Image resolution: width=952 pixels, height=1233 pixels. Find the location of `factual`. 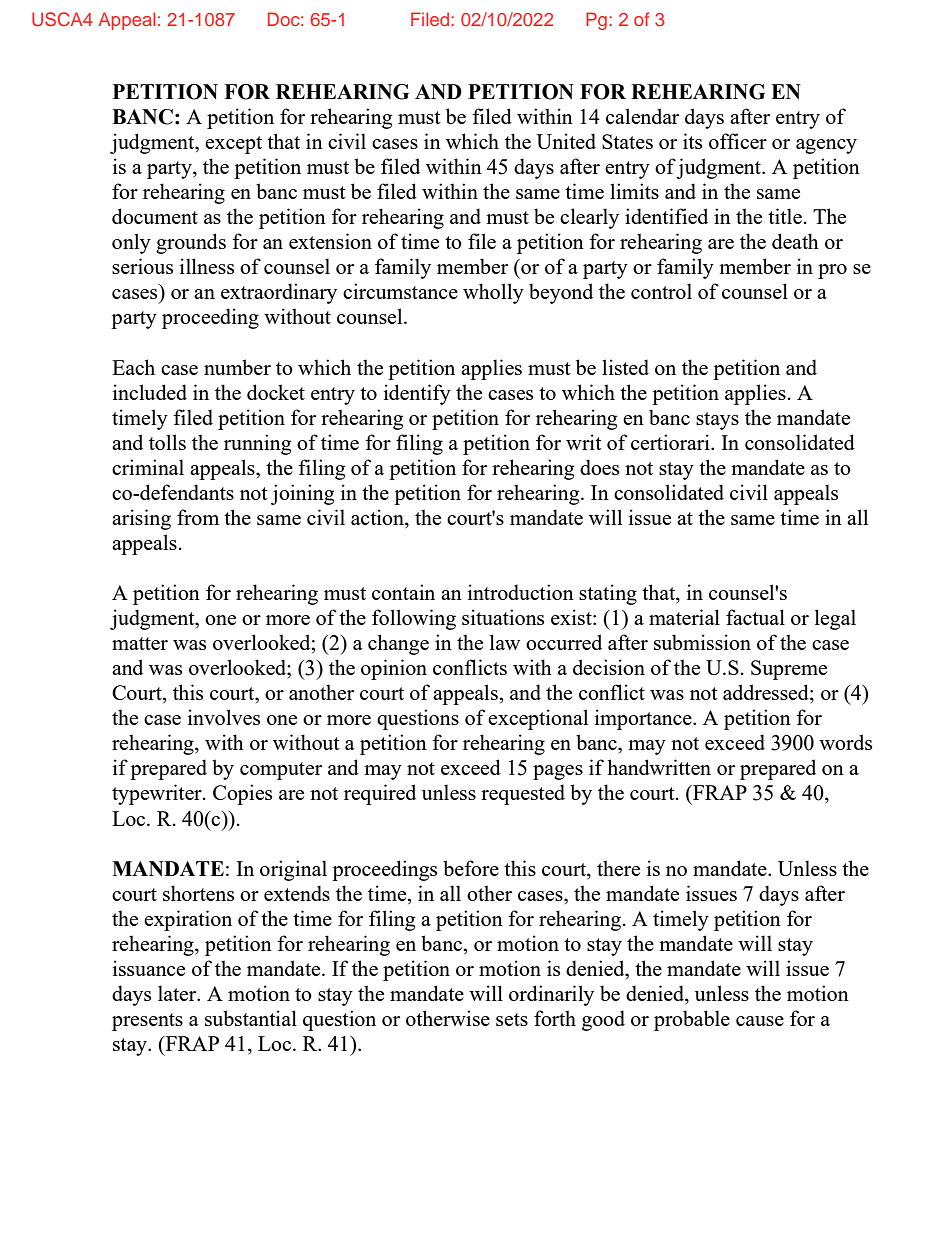

factual is located at coordinates (755, 617).
